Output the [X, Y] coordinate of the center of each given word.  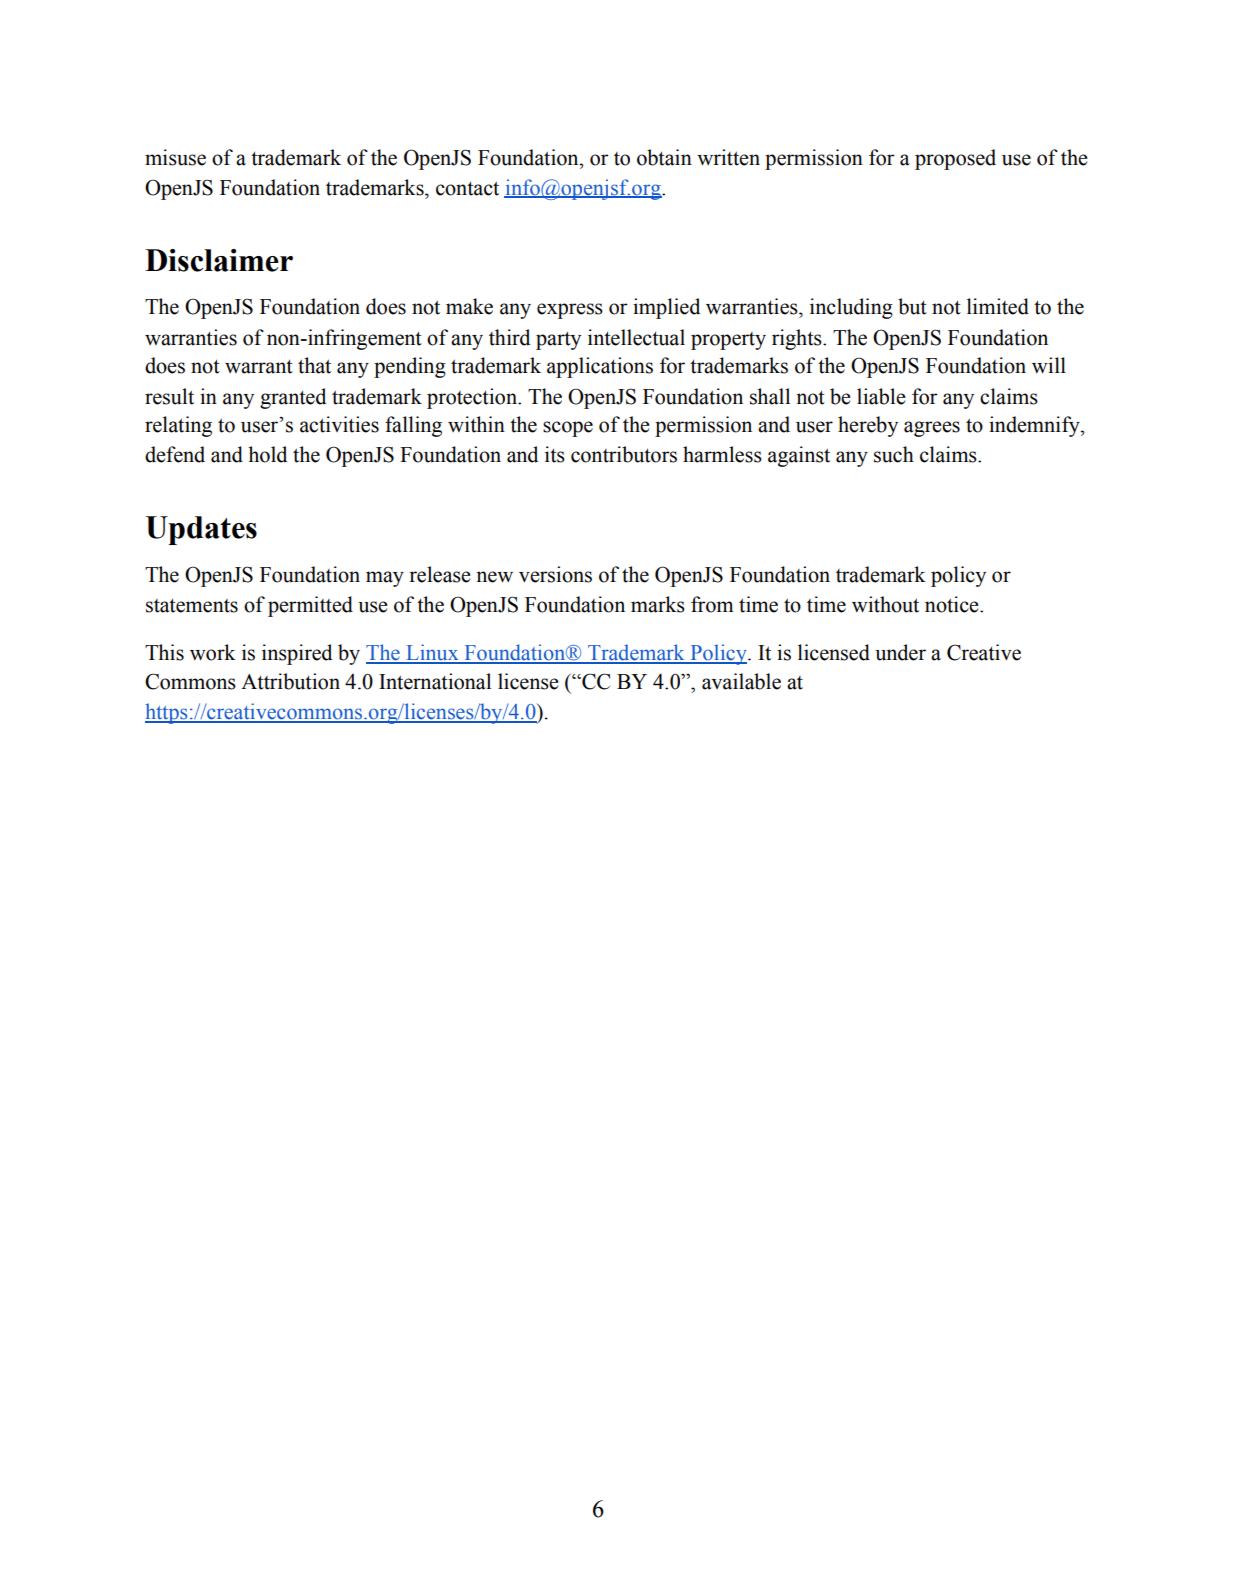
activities [339, 424]
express [570, 311]
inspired [297, 654]
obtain [664, 157]
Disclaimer [219, 260]
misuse [175, 157]
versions [555, 574]
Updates [201, 530]
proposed [955, 159]
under [900, 652]
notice [953, 604]
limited [998, 306]
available [741, 681]
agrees [932, 429]
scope [568, 429]
